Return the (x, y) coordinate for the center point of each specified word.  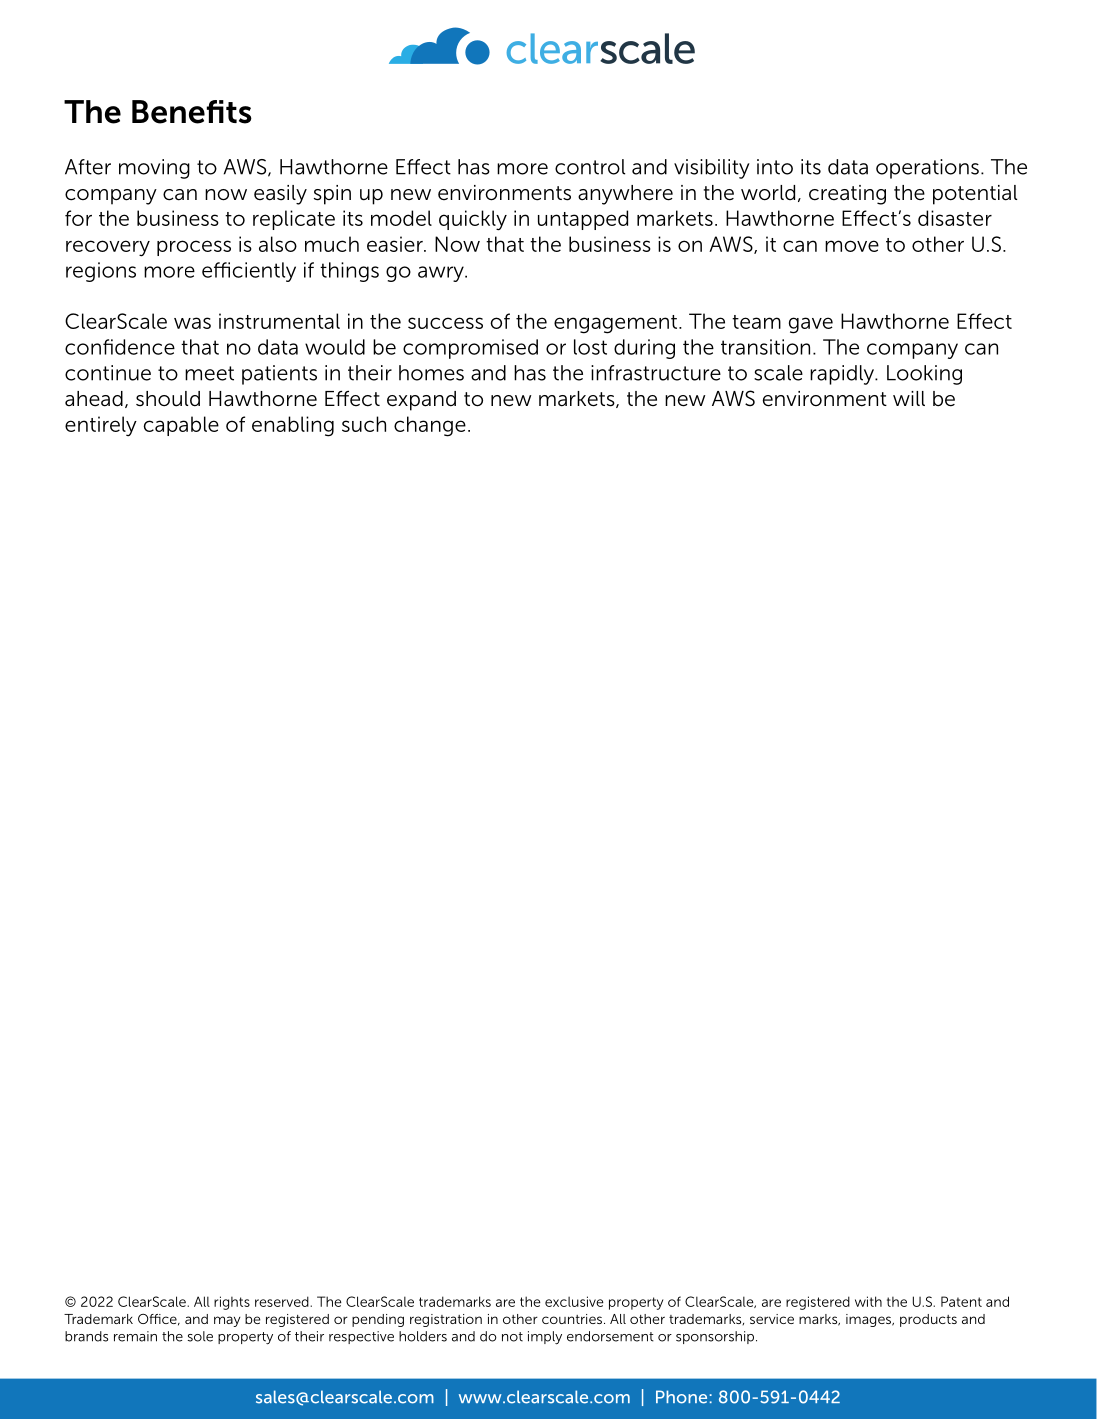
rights (232, 1303)
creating (847, 195)
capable (181, 426)
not (512, 1337)
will (909, 398)
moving (154, 169)
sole (200, 1336)
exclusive (574, 1301)
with (868, 1301)
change (430, 426)
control (590, 167)
